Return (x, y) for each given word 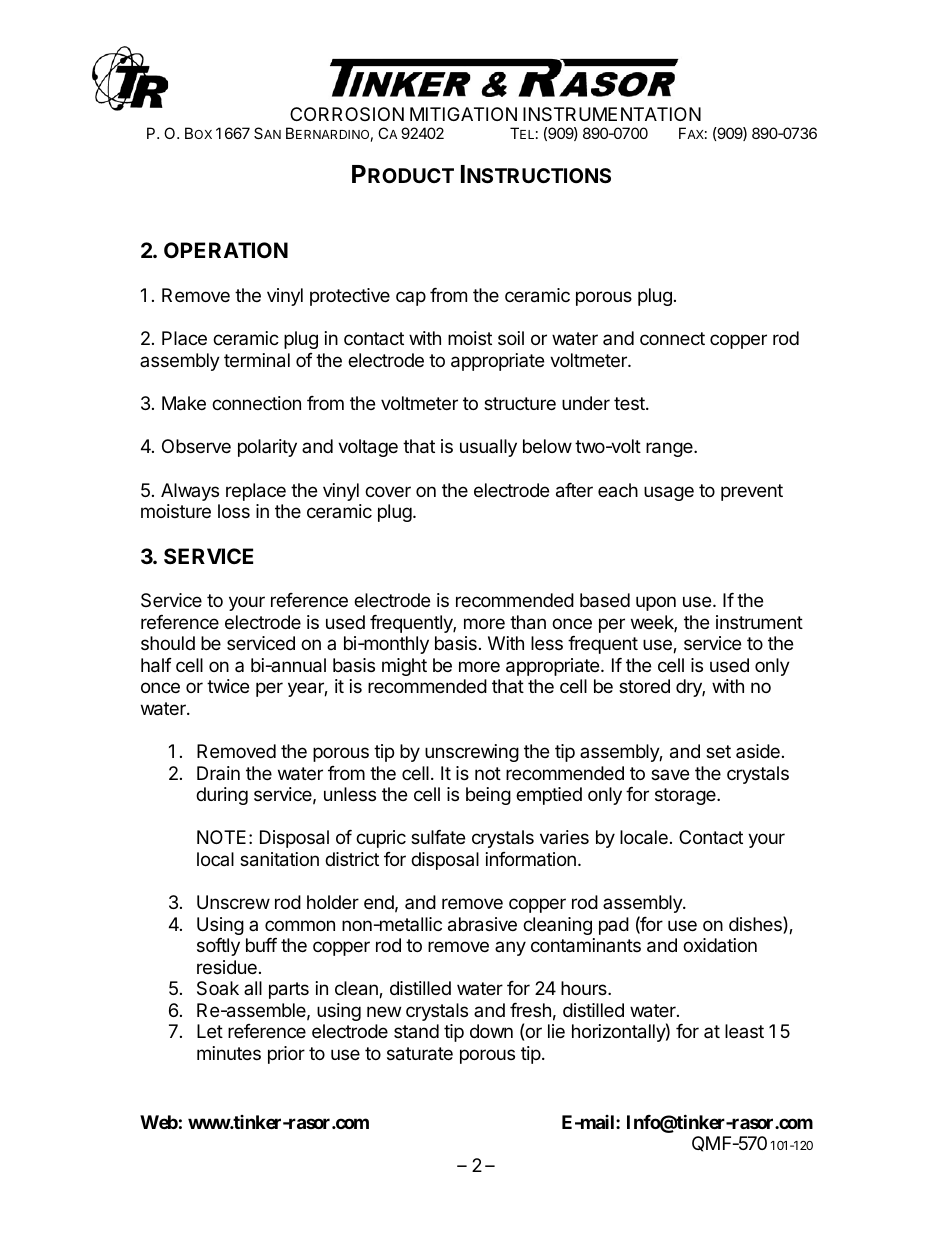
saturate (420, 1054)
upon (656, 603)
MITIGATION (463, 114)
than (528, 622)
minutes (229, 1053)
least (744, 1031)
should (168, 643)
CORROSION (347, 114)
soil (511, 338)
